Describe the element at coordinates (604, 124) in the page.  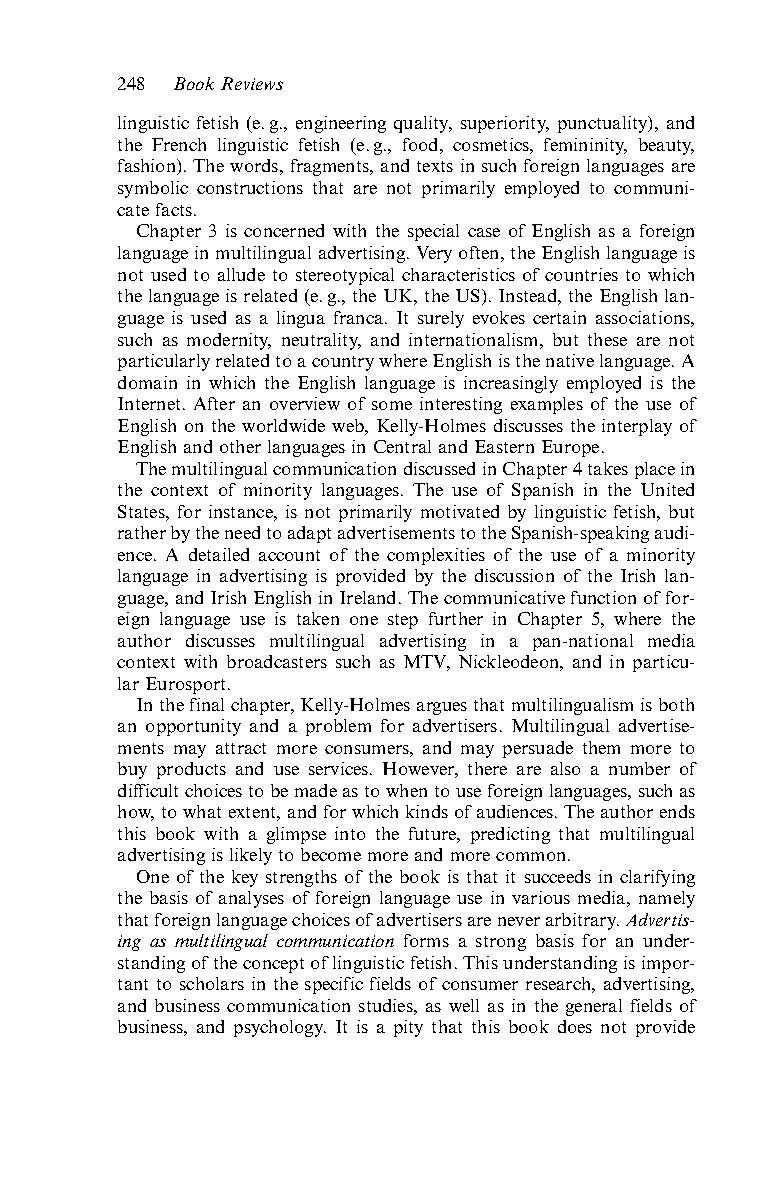
I see `punctuality` at that location.
